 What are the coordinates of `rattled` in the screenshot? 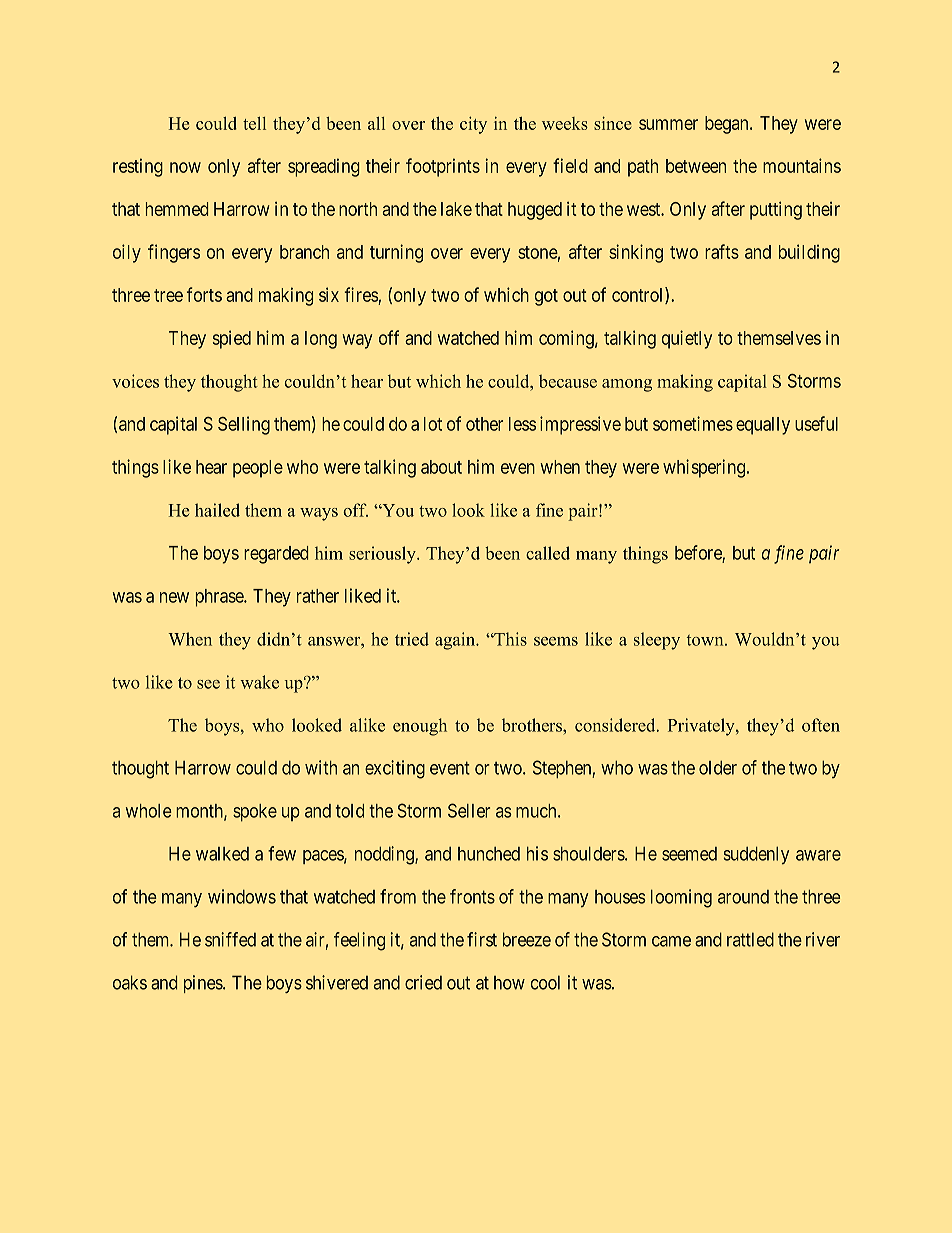 It's located at (750, 939).
